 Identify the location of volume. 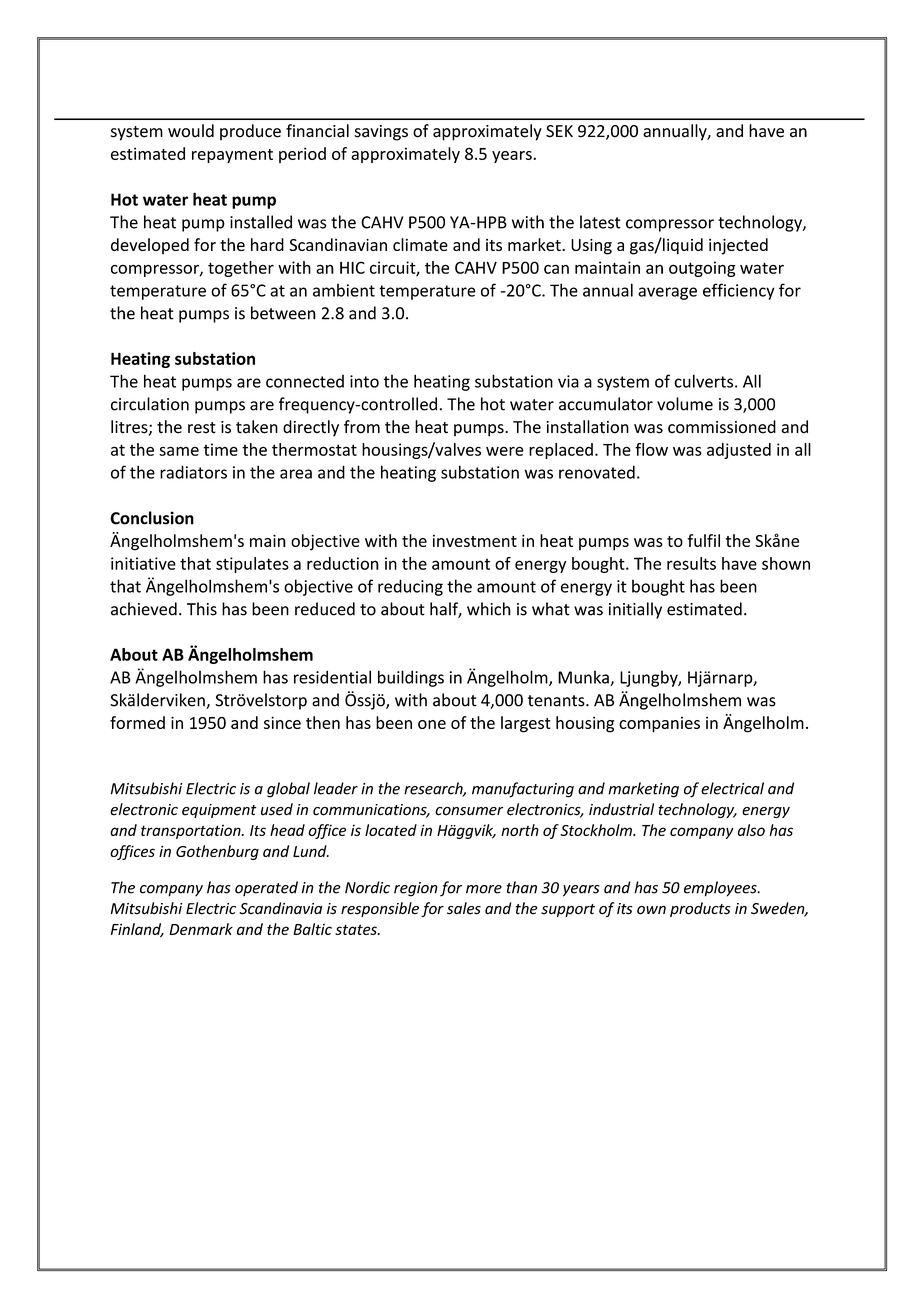
(685, 404).
